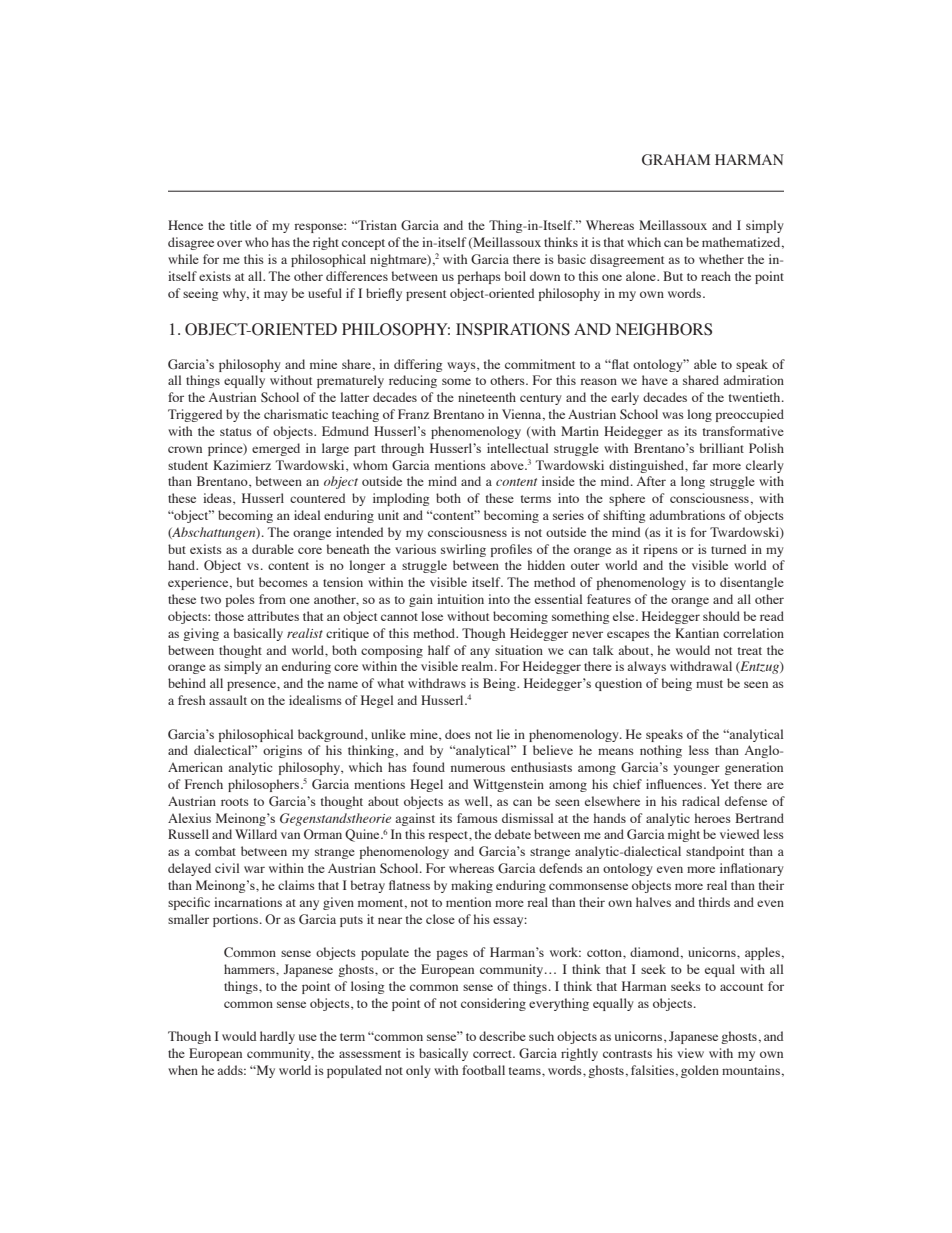 This image has width=952, height=1233. I want to click on GRAHAM, so click(676, 160).
